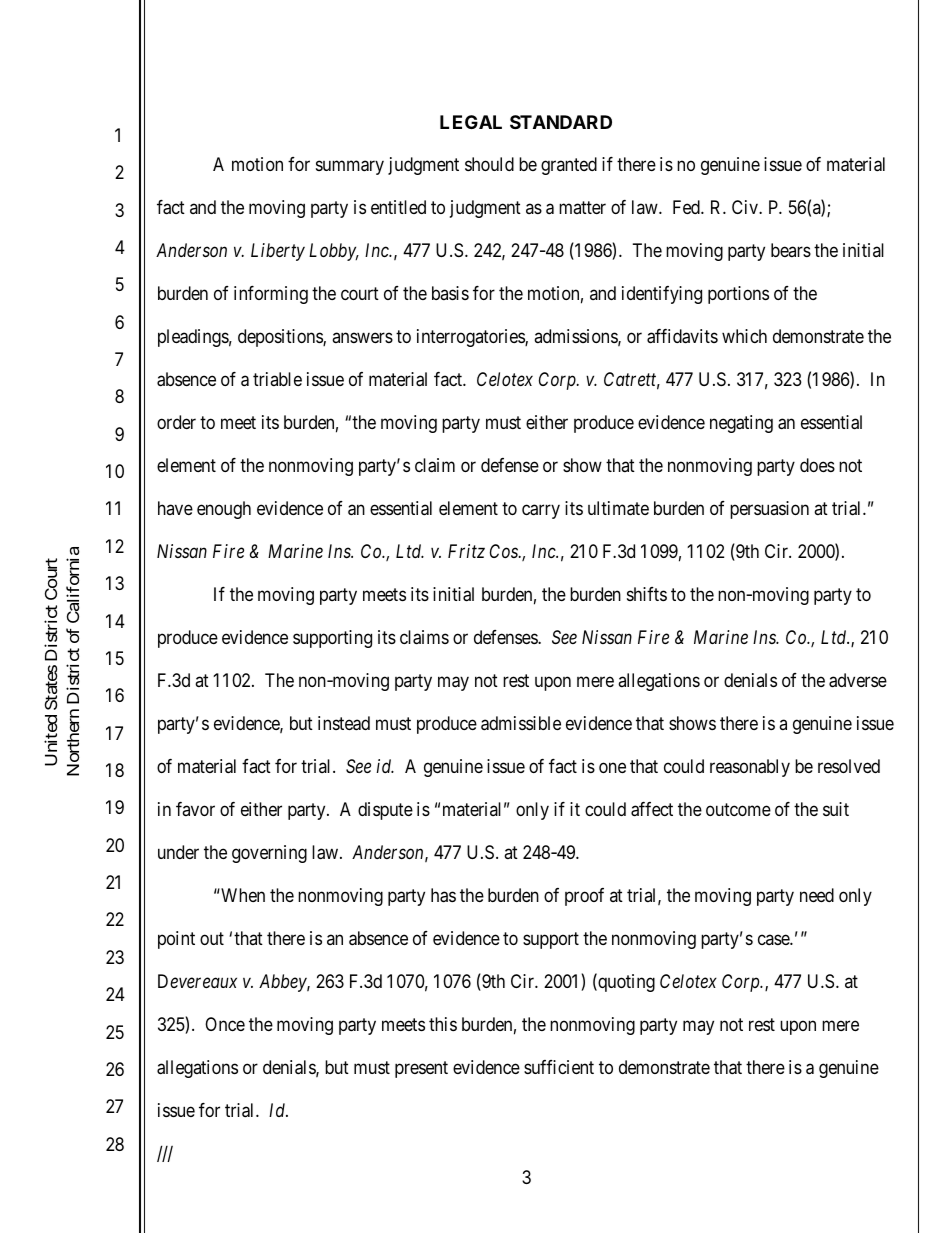  Describe the element at coordinates (350, 168) in the screenshot. I see `summary` at that location.
